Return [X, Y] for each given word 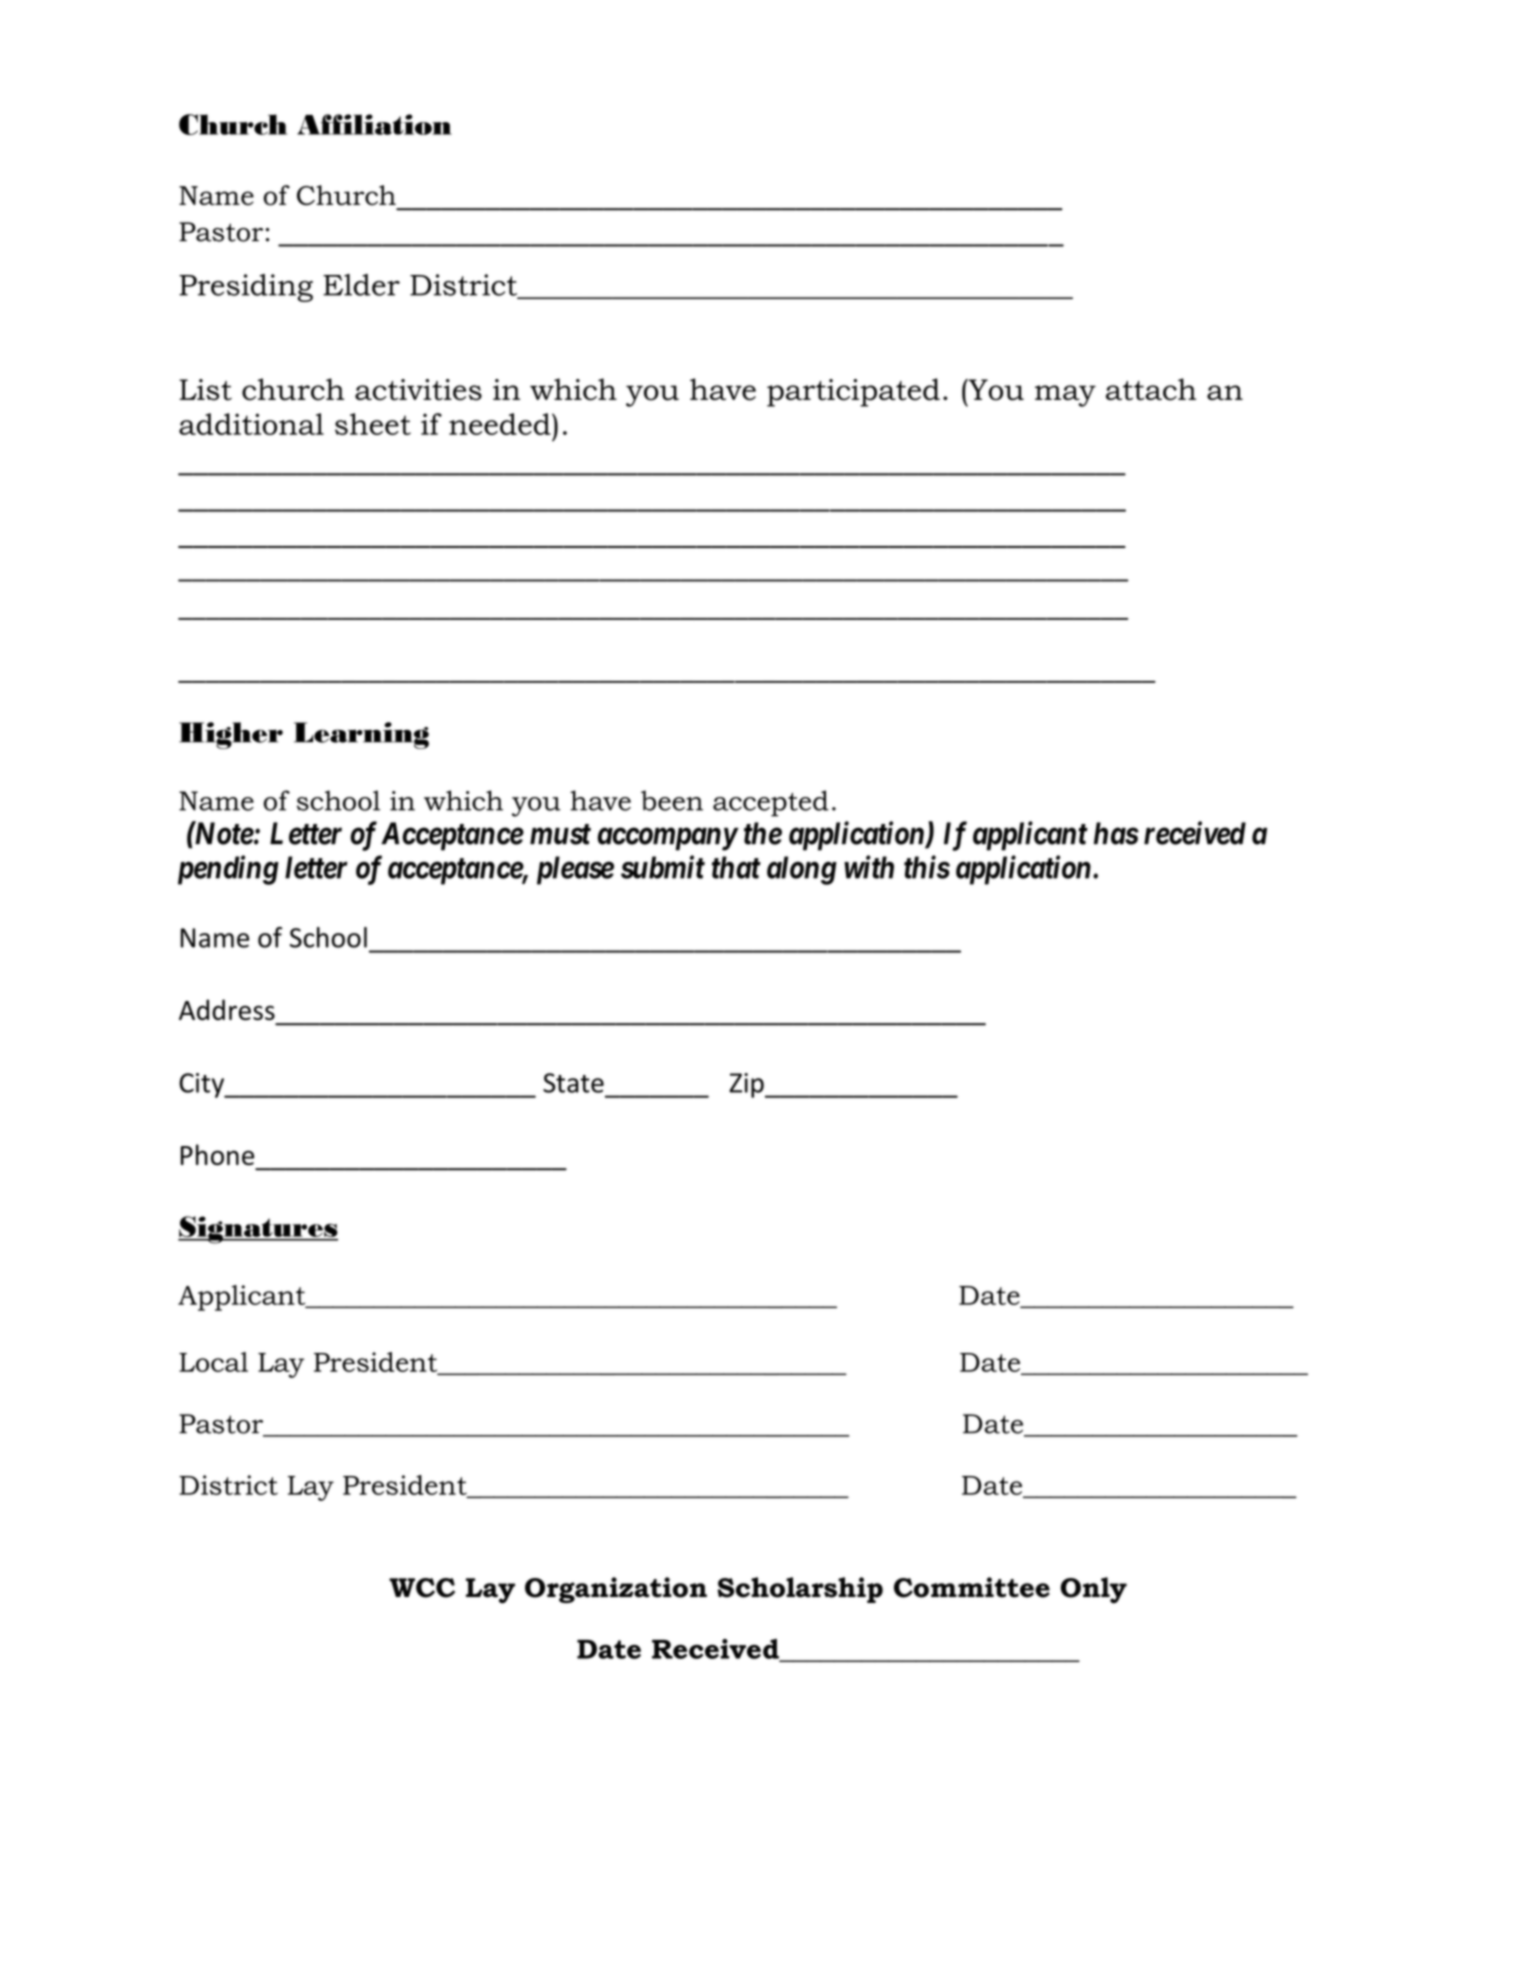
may [1065, 396]
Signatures [258, 1230]
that [736, 867]
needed [501, 424]
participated [853, 392]
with [869, 867]
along [802, 870]
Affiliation [374, 124]
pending [228, 870]
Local [213, 1362]
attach [1151, 389]
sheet [373, 424]
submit [663, 867]
